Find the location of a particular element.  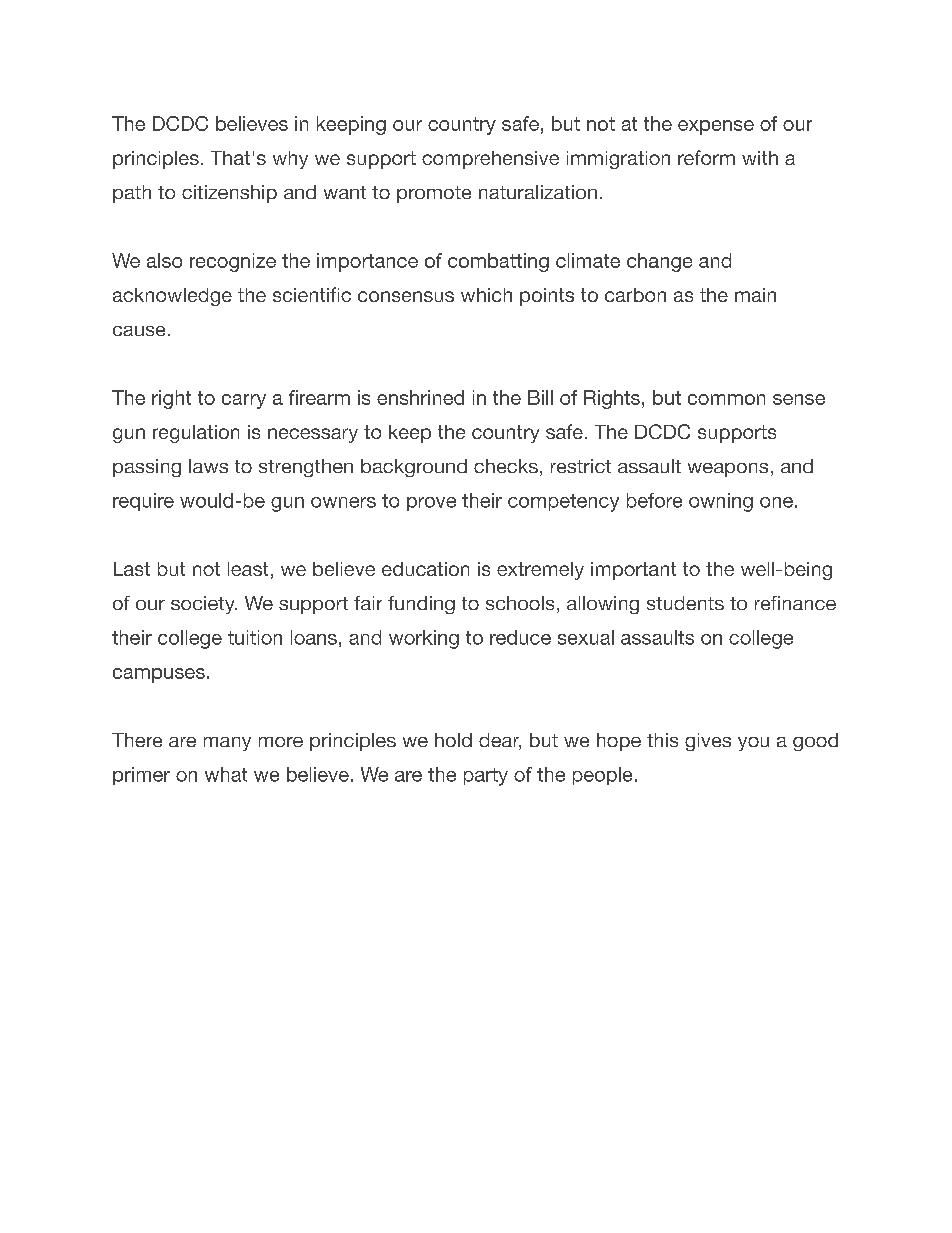

main is located at coordinates (755, 295).
